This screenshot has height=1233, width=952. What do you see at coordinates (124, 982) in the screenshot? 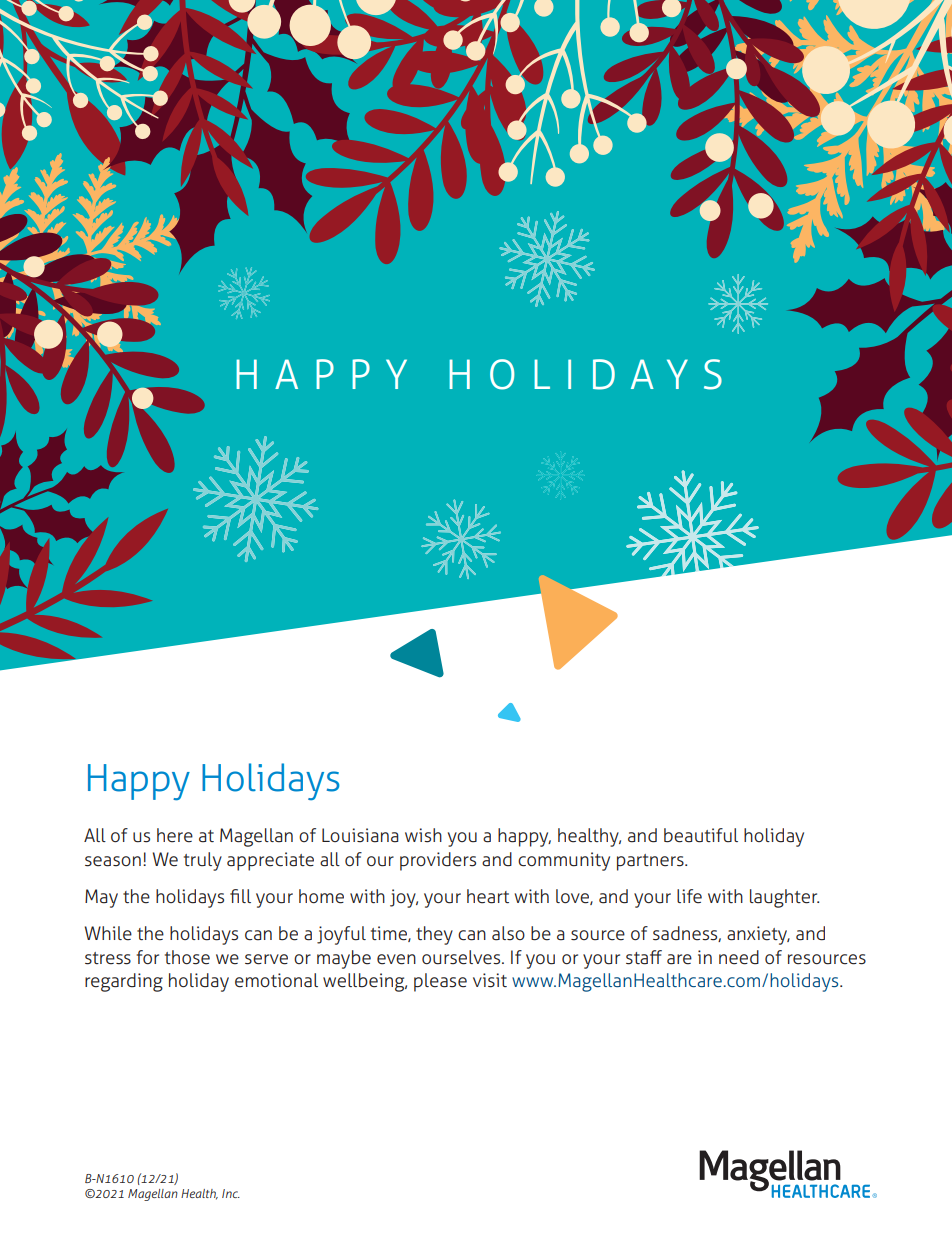
I see `regarding` at bounding box center [124, 982].
